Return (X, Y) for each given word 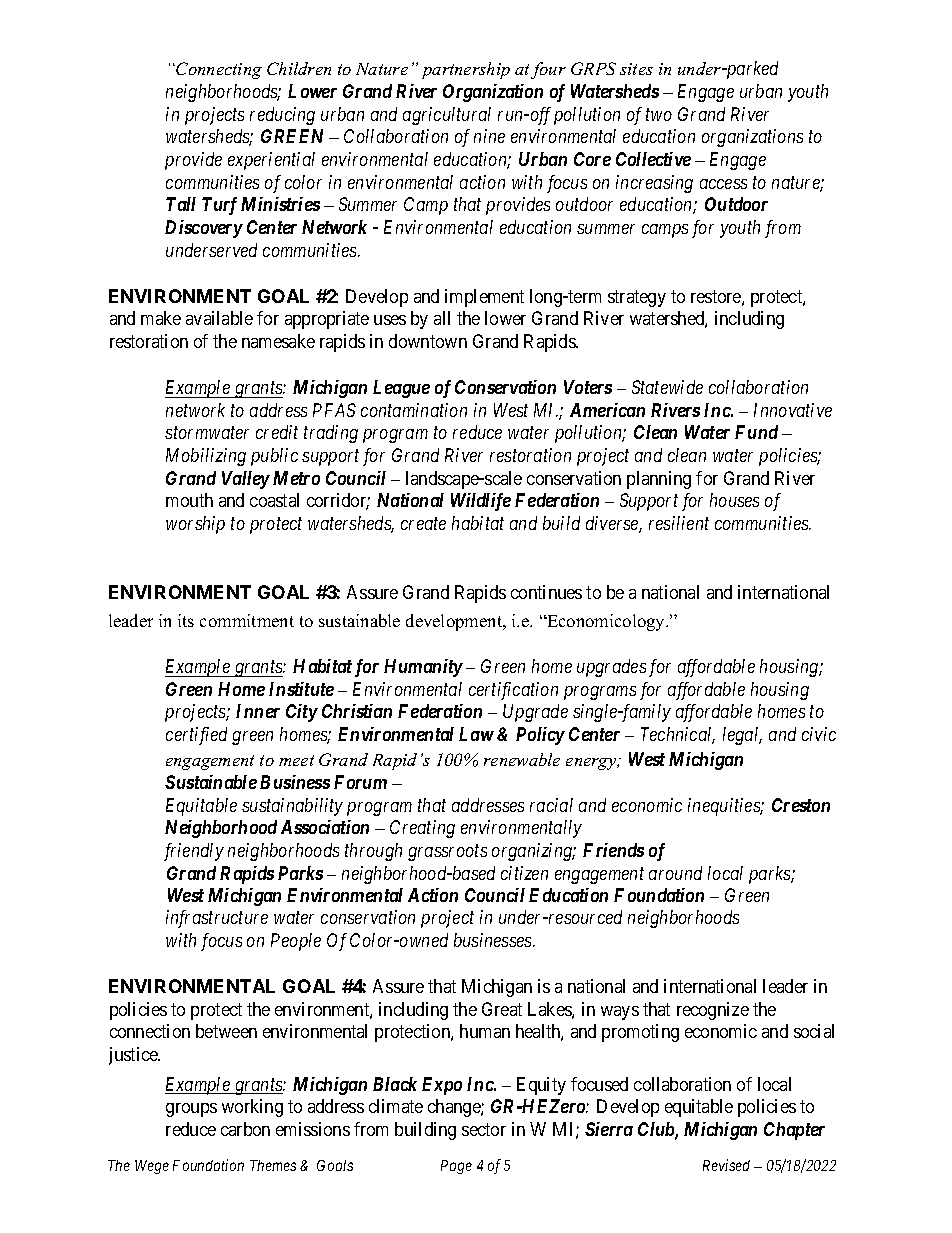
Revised (726, 1165)
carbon (245, 1129)
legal (742, 736)
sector (484, 1129)
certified (196, 736)
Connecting (218, 70)
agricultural (447, 116)
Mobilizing (206, 457)
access (723, 184)
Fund (756, 432)
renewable (522, 759)
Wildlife (481, 502)
